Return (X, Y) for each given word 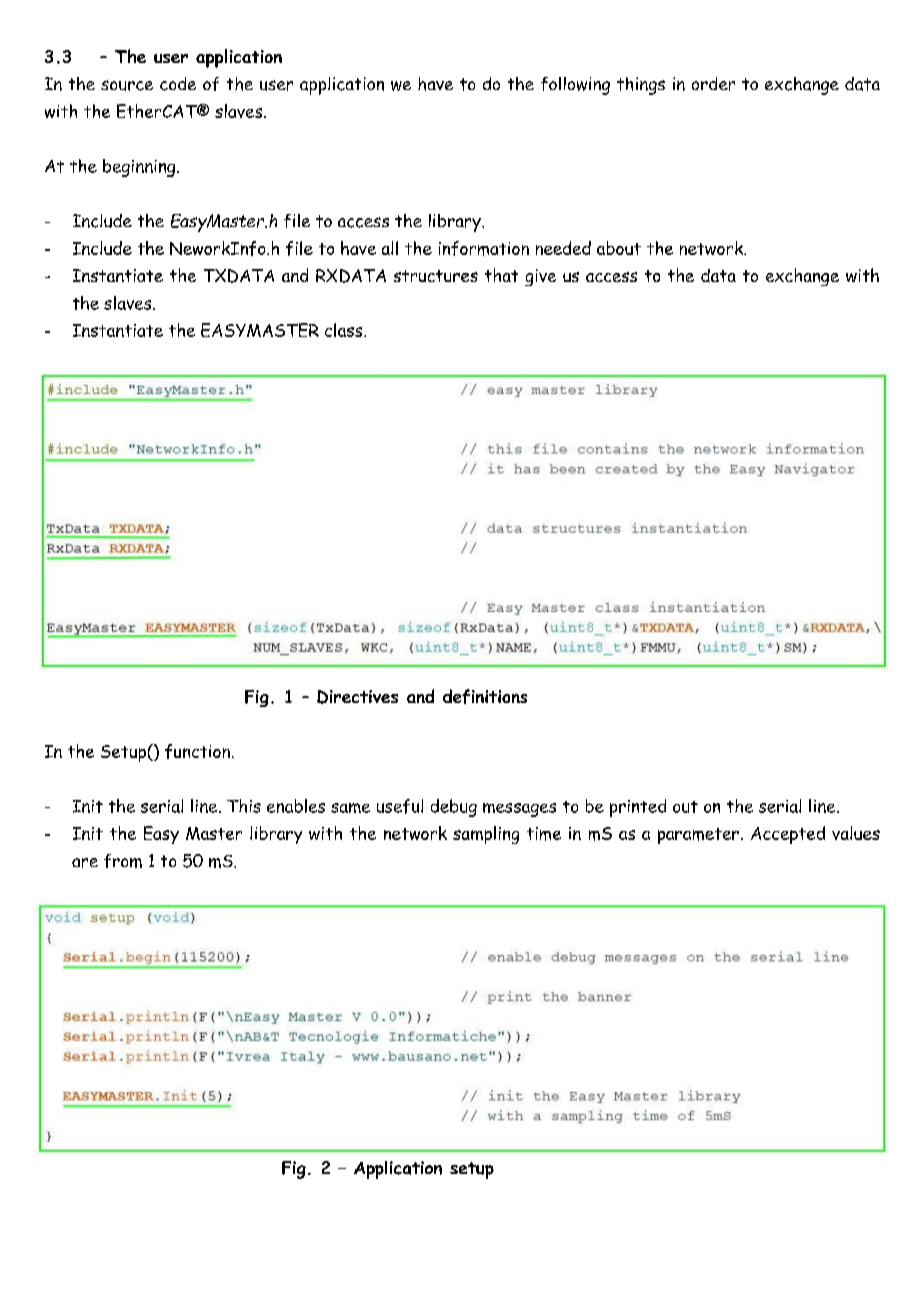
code (178, 84)
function (197, 751)
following (575, 86)
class (345, 330)
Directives (357, 697)
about (619, 248)
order (713, 84)
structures (436, 276)
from (123, 861)
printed (638, 808)
